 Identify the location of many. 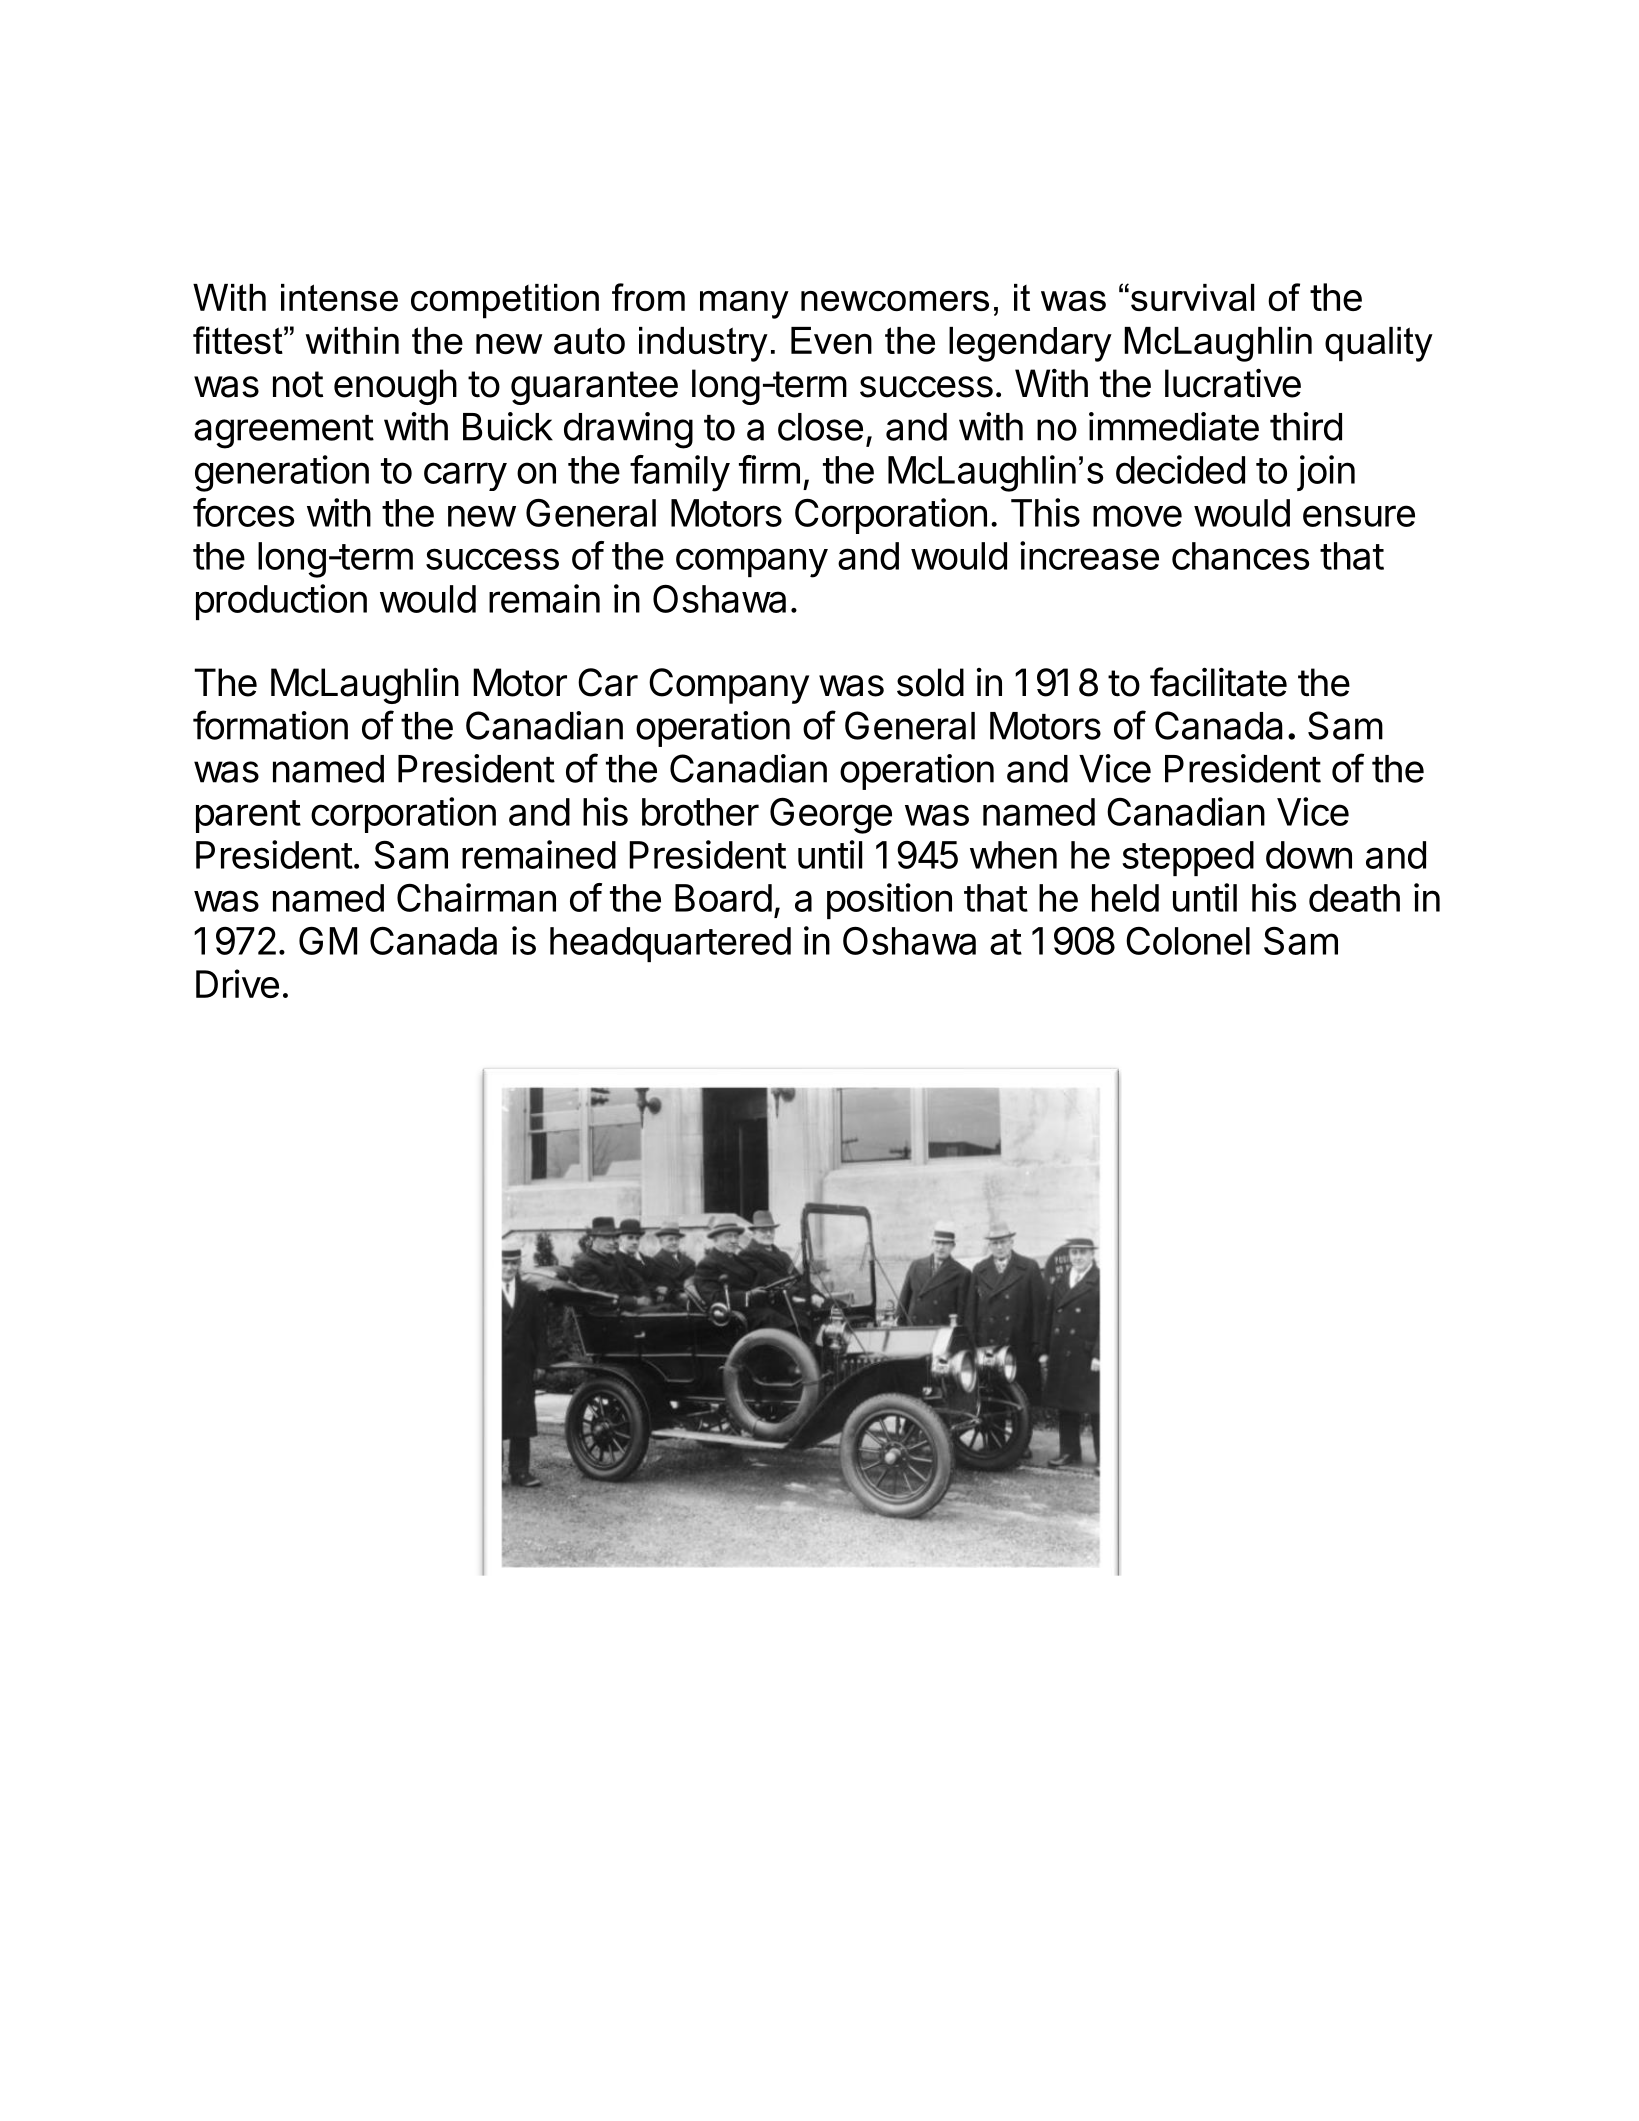
(744, 305).
